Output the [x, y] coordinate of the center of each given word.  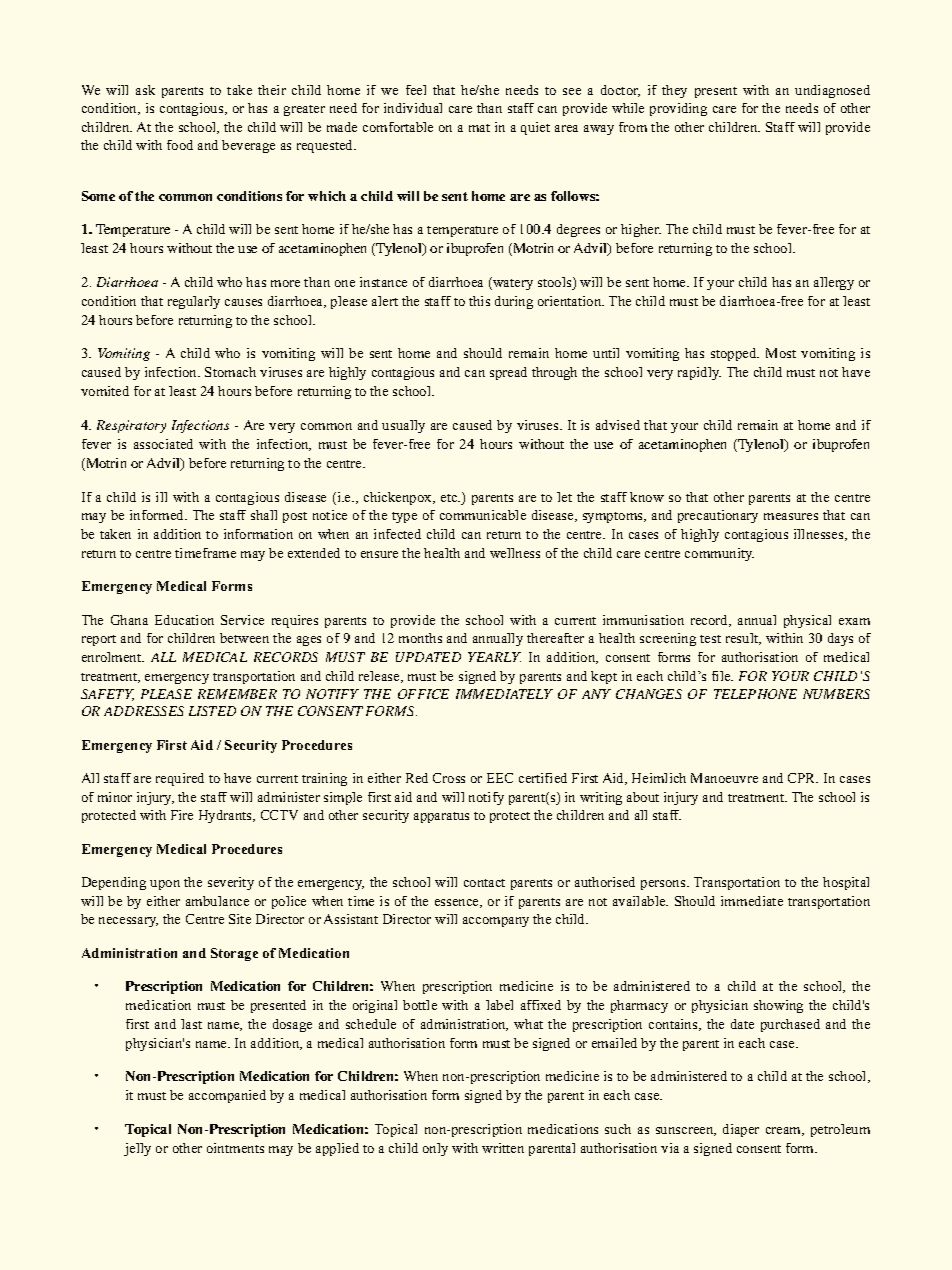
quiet [535, 128]
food [180, 145]
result [743, 639]
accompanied [227, 1096]
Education [184, 620]
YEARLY [494, 657]
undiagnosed [832, 91]
